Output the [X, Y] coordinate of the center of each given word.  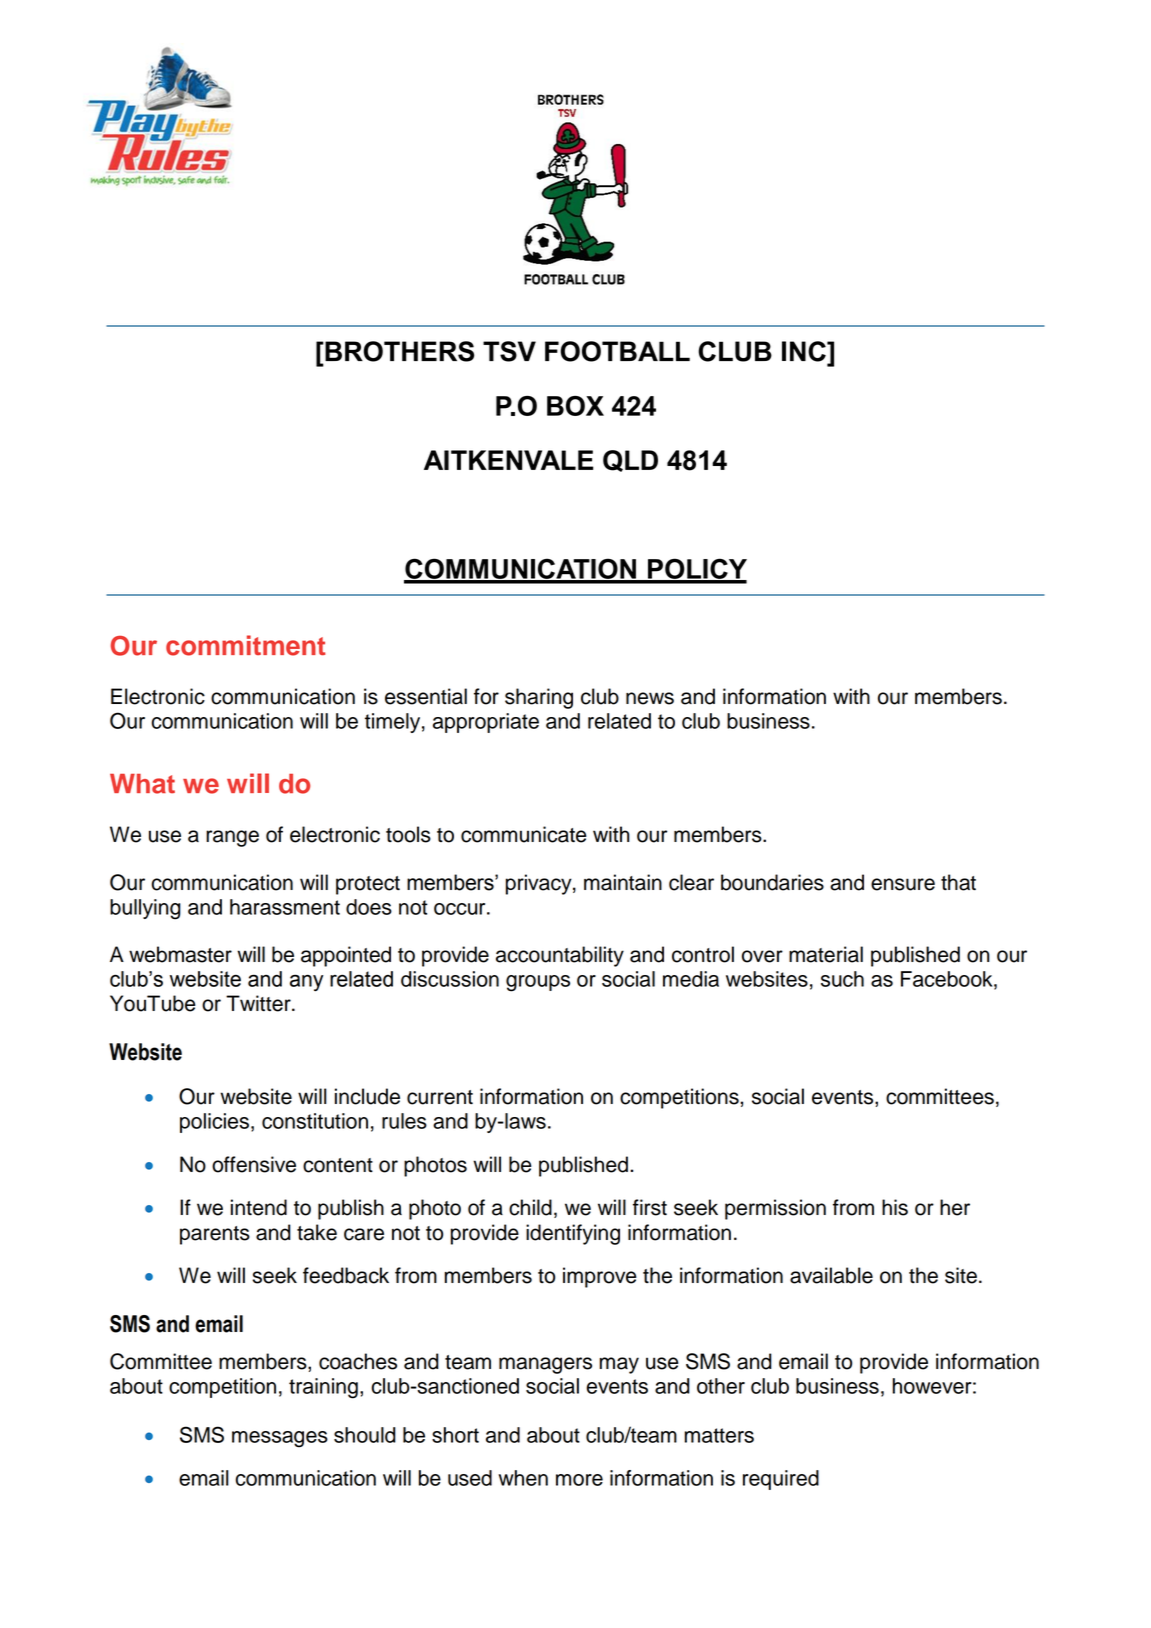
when [523, 1478]
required [781, 1480]
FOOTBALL [617, 351]
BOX [575, 406]
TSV [509, 351]
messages [280, 1439]
